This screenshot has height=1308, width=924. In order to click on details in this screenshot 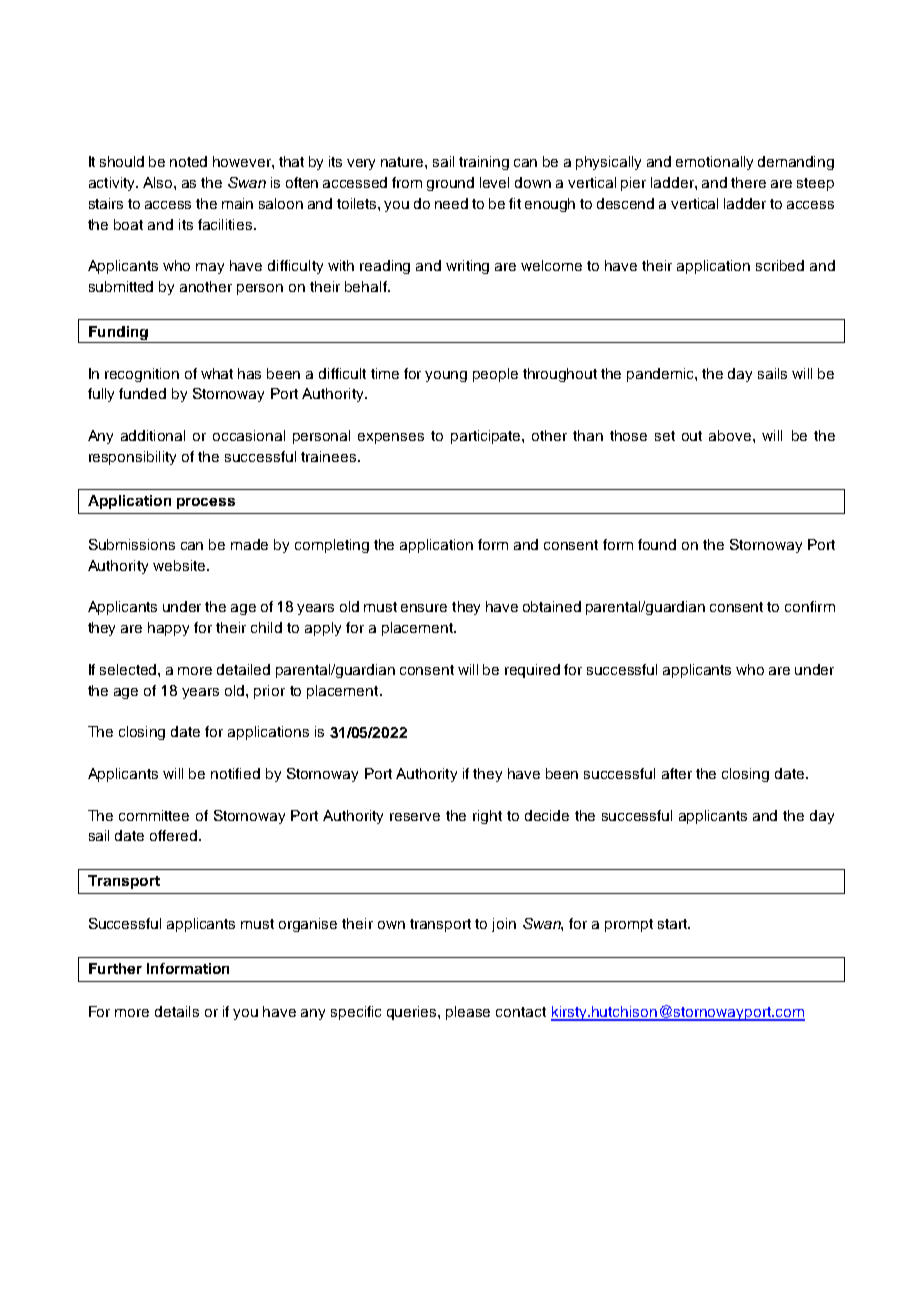, I will do `click(177, 1011)`.
